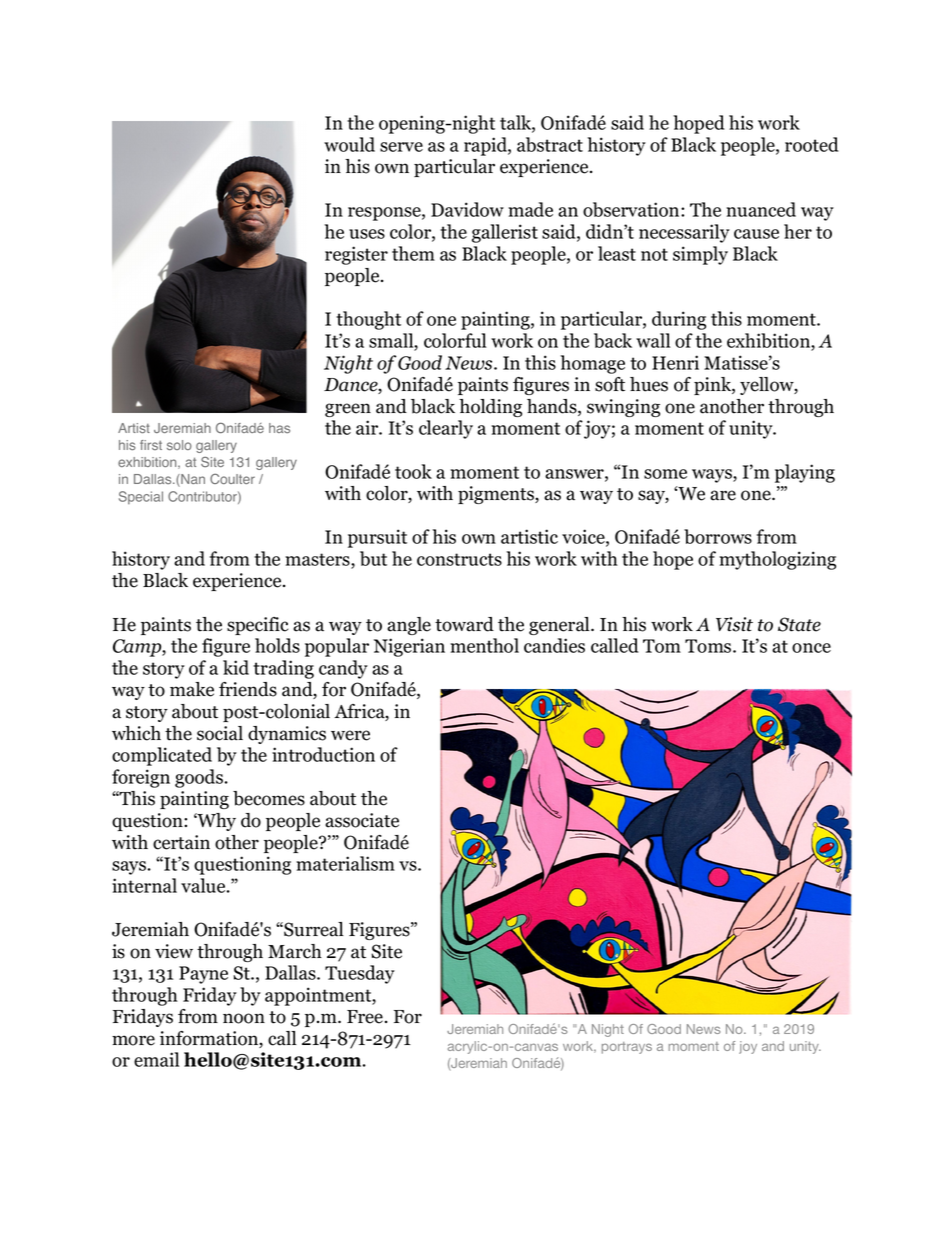 This image has width=952, height=1233. What do you see at coordinates (490, 408) in the image?
I see `holding` at bounding box center [490, 408].
